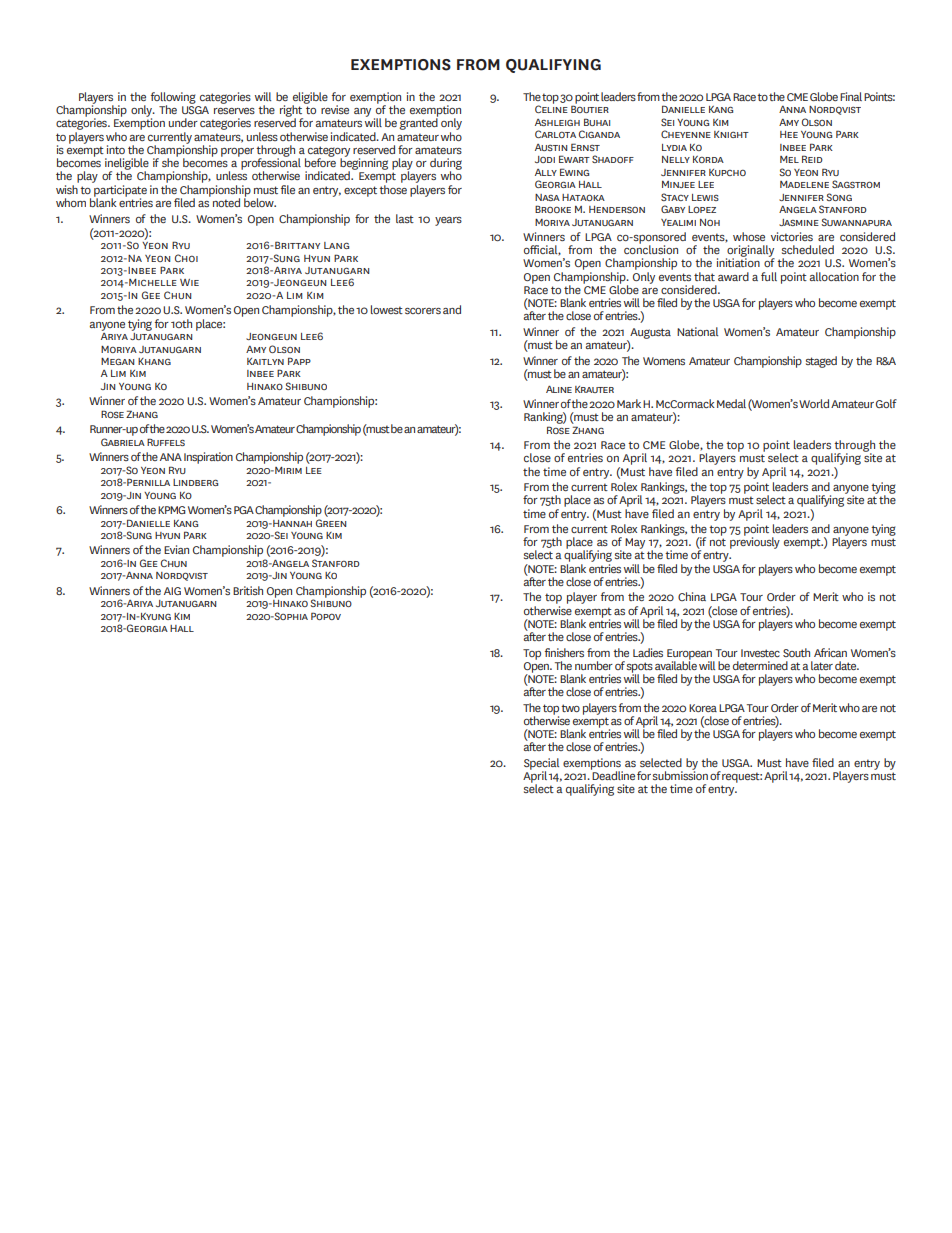  I want to click on submission, so click(680, 774).
